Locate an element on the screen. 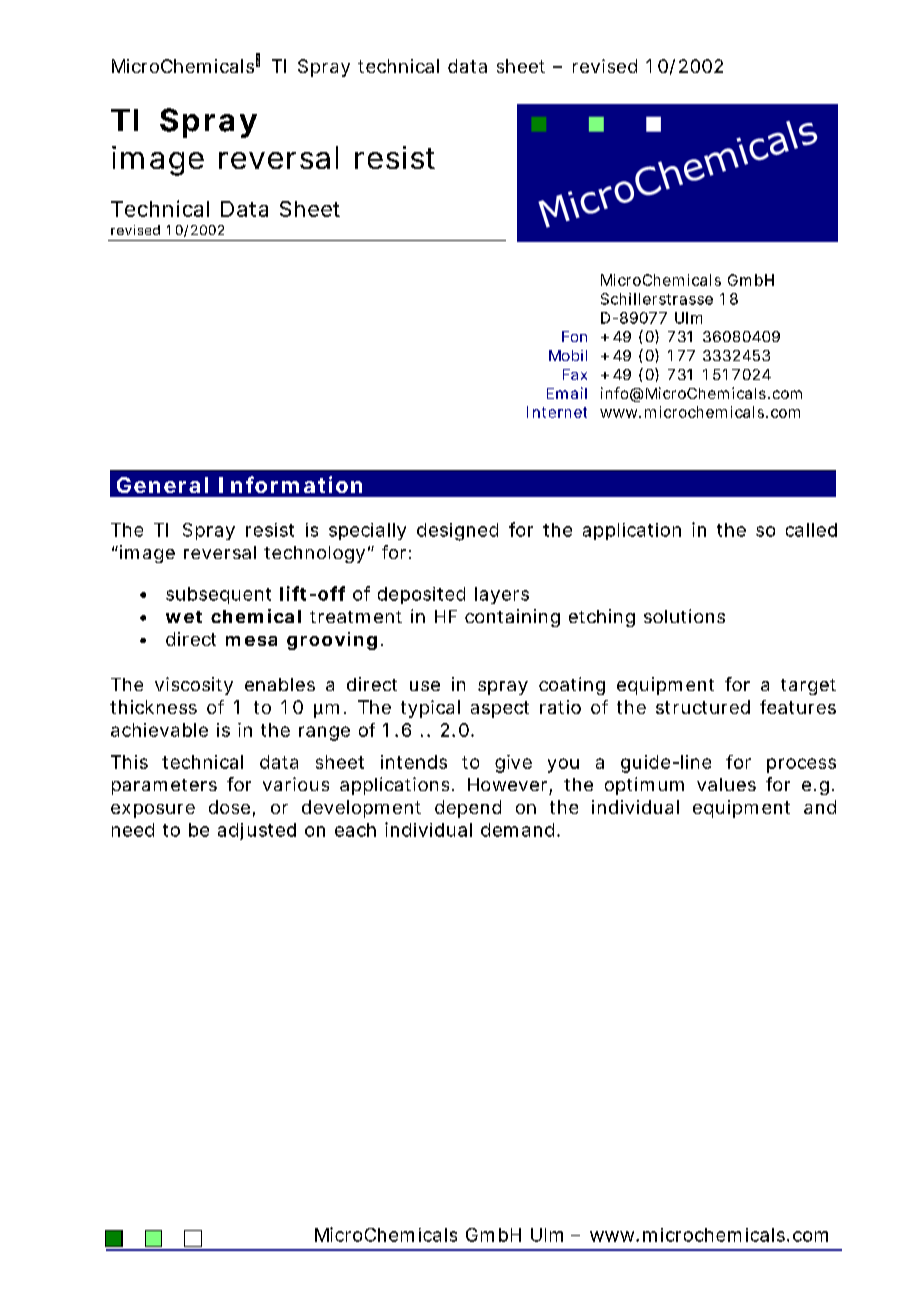 The width and height of the screenshot is (924, 1307). use is located at coordinates (425, 686).
